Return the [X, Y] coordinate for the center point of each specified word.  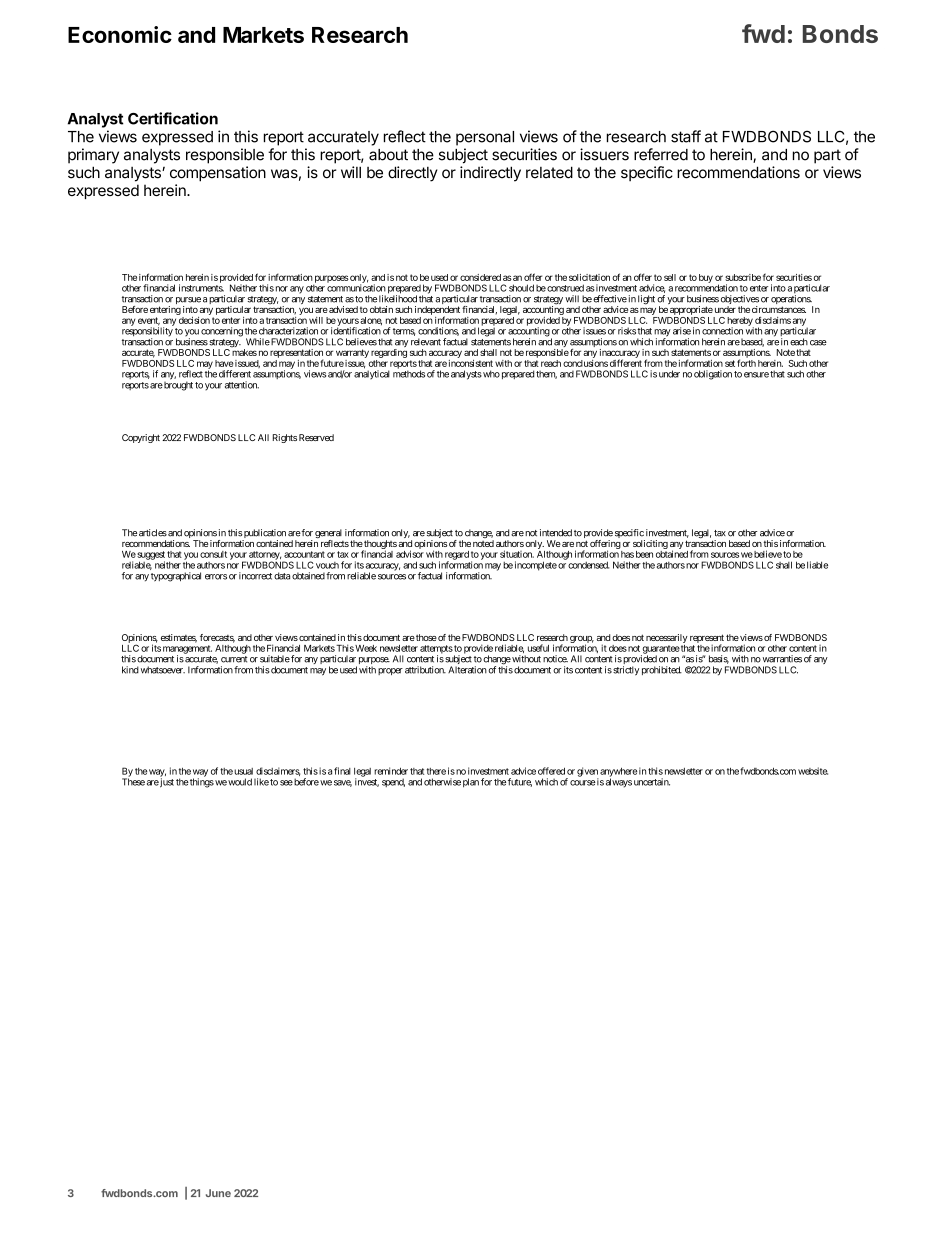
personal [485, 138]
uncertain [652, 782]
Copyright [141, 438]
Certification [173, 118]
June [218, 1193]
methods [409, 374]
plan [471, 783]
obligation [713, 375]
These [133, 782]
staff [686, 136]
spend [393, 782]
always [619, 783]
